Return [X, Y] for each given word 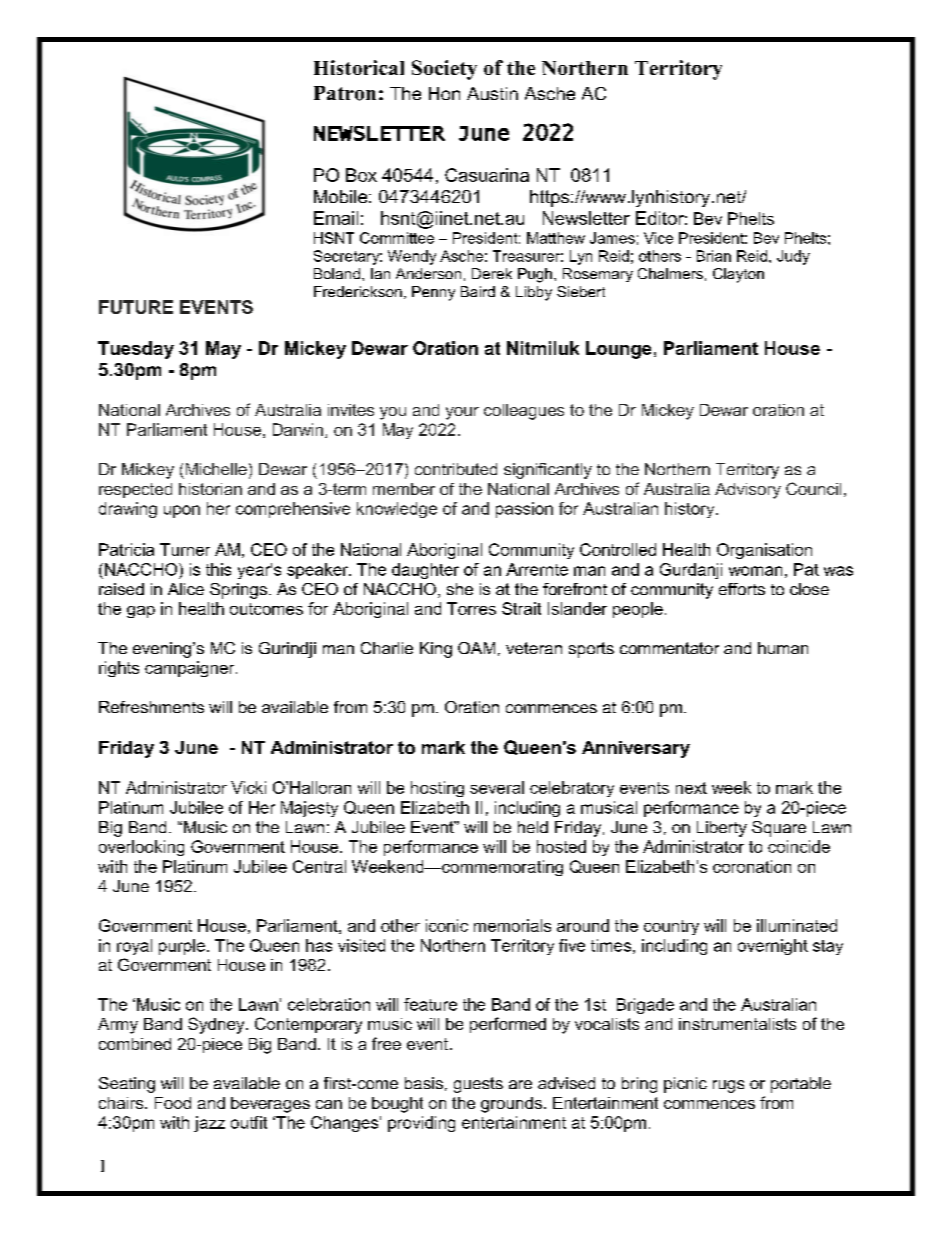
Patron [345, 93]
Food [173, 1103]
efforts [742, 589]
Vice [658, 238]
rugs [728, 1086]
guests [478, 1085]
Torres [471, 608]
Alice [186, 589]
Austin [492, 93]
